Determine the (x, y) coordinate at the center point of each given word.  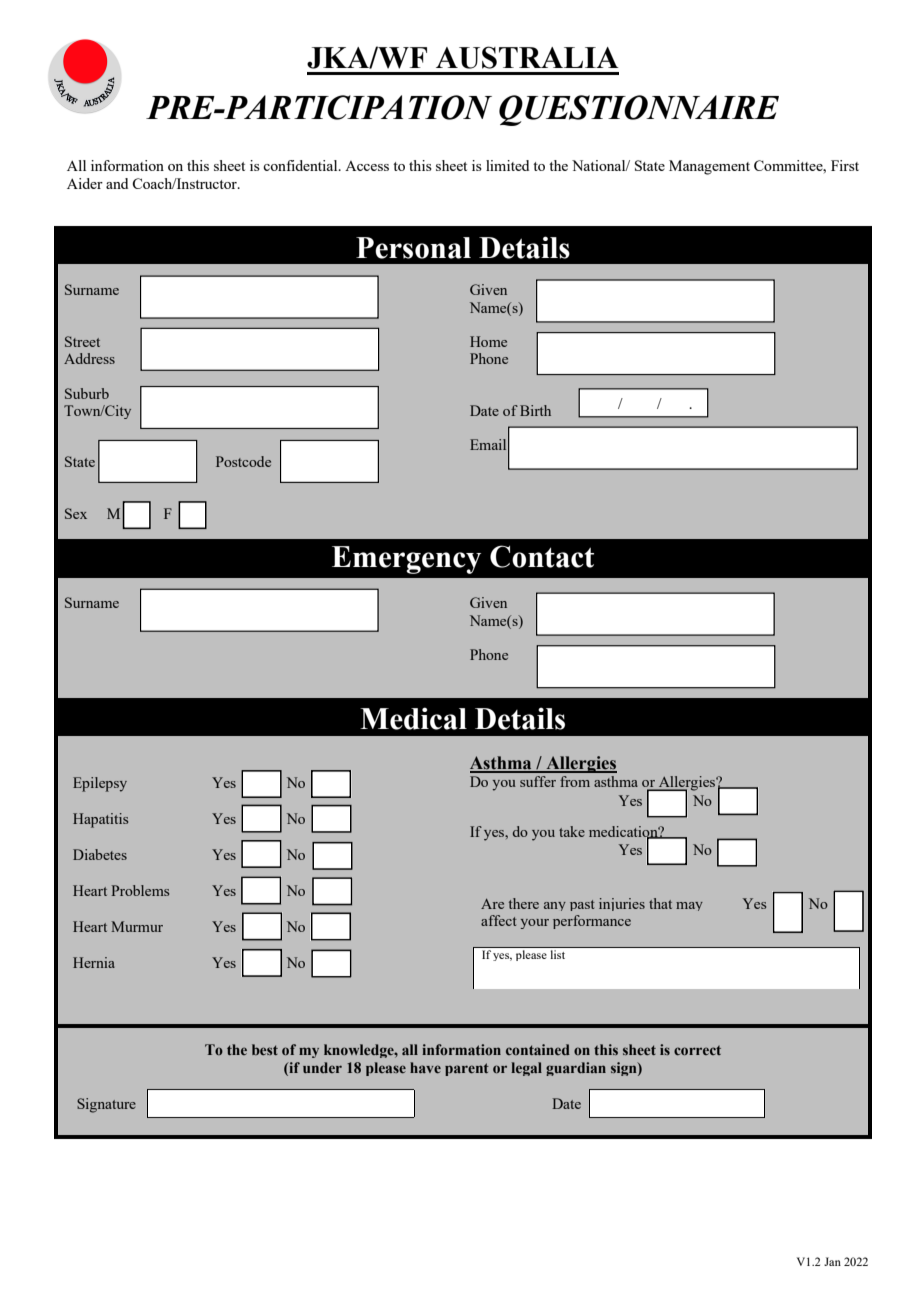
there (524, 903)
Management (709, 167)
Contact (542, 556)
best (265, 1049)
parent (467, 1069)
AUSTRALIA (527, 57)
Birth (535, 410)
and (117, 183)
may (689, 906)
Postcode (243, 461)
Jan (832, 1261)
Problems (140, 890)
